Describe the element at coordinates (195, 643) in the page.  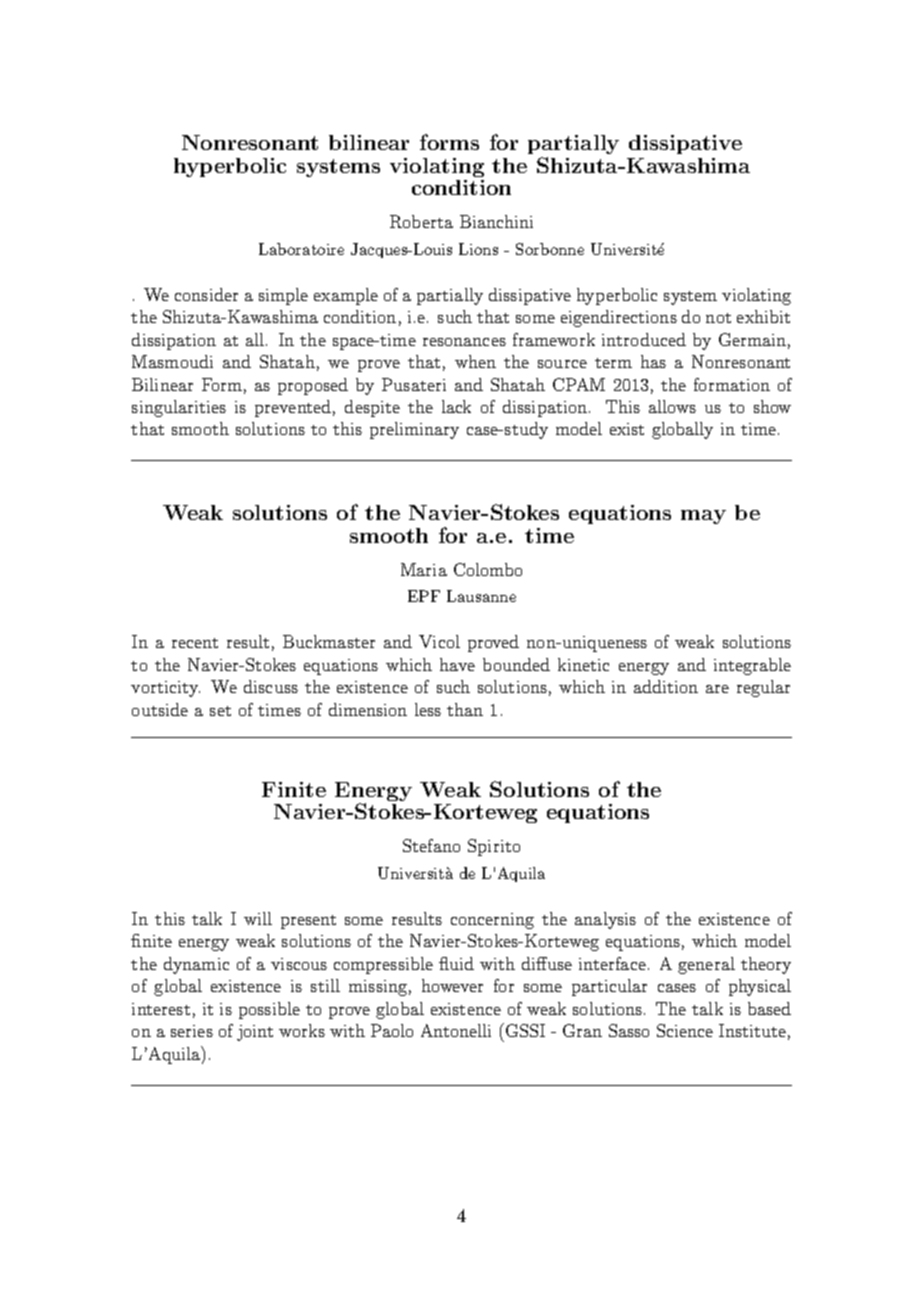
I see `recent` at that location.
